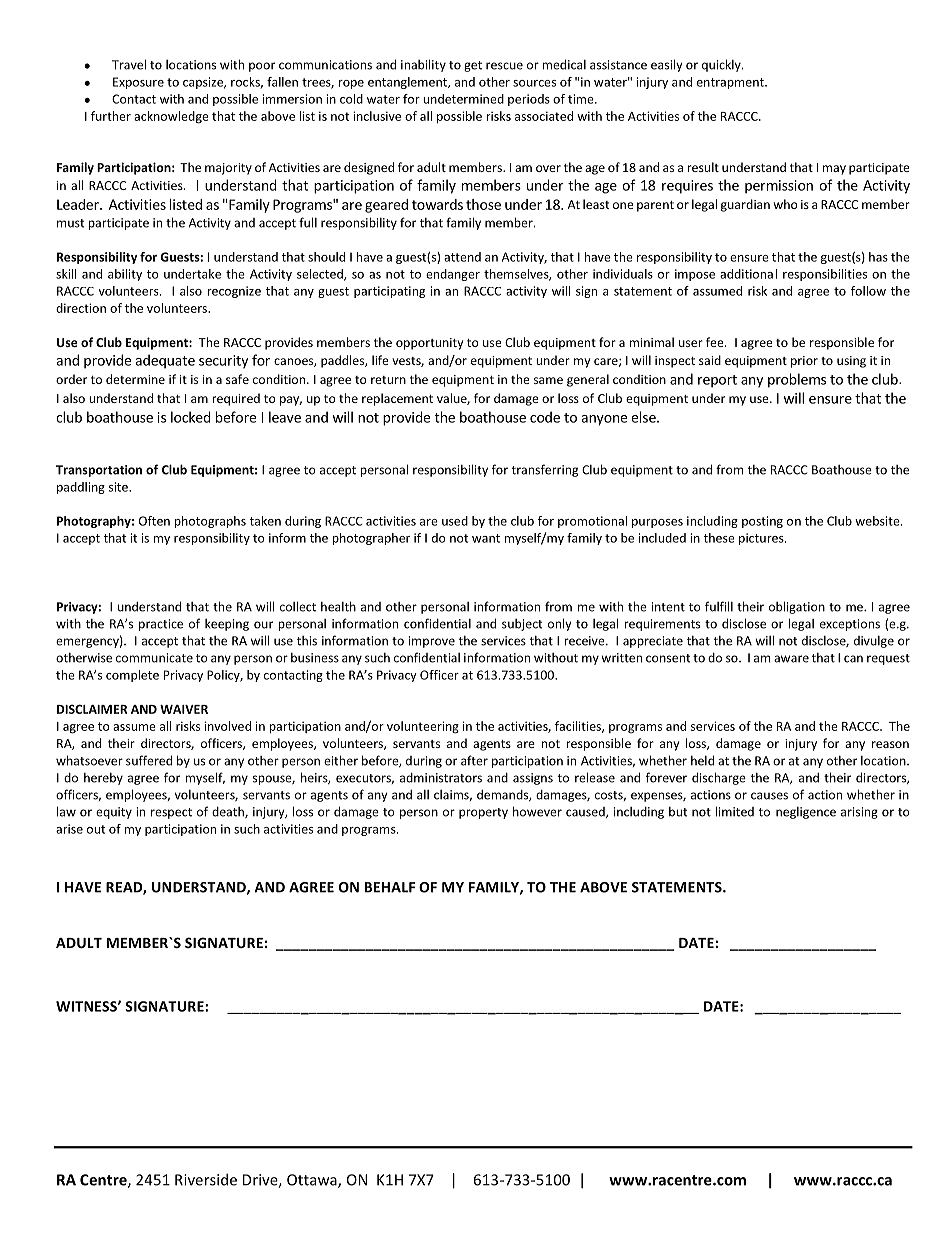 This document has width=952, height=1233. What do you see at coordinates (171, 117) in the document?
I see `acknowledge` at bounding box center [171, 117].
